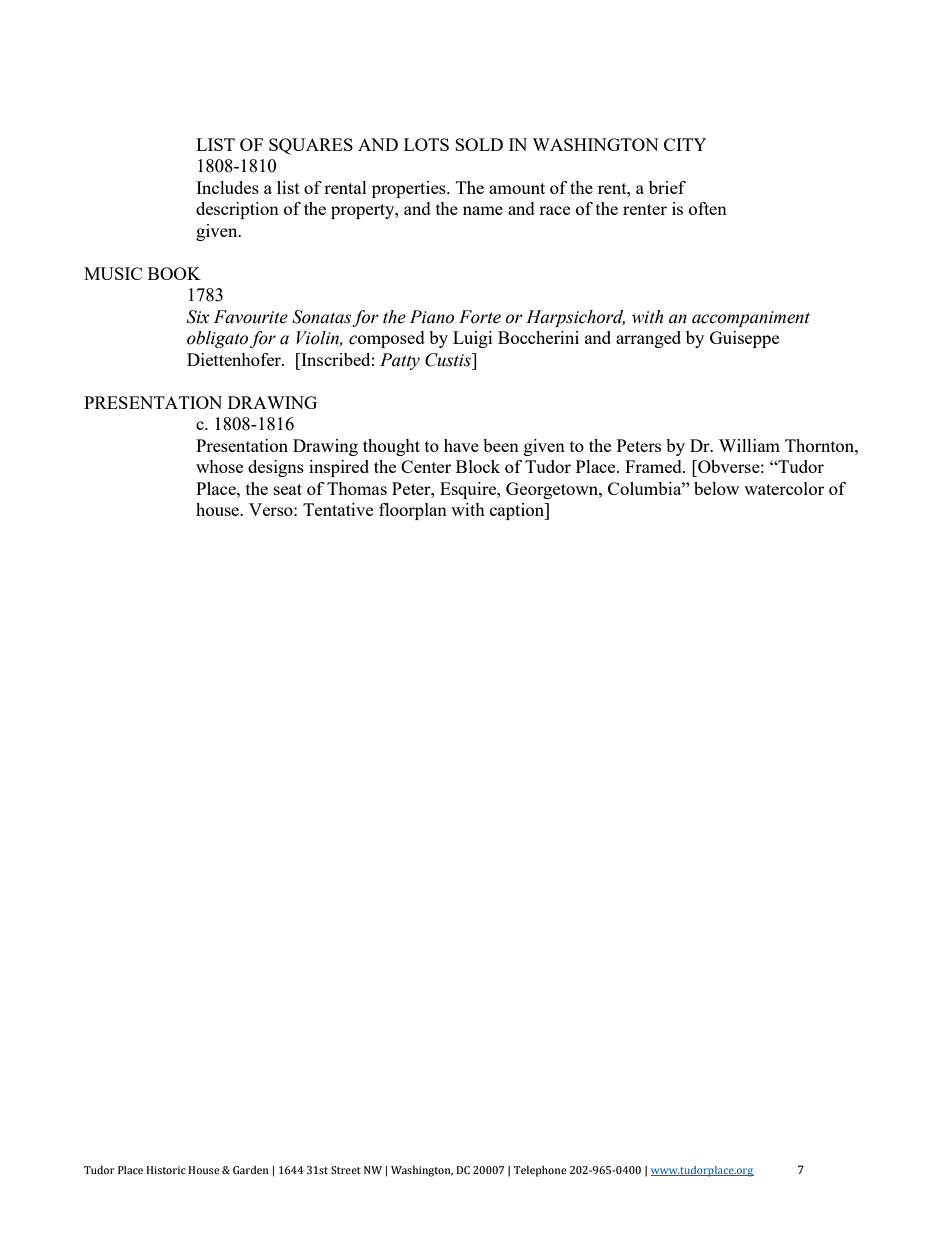 The width and height of the document is (952, 1233). What do you see at coordinates (346, 1170) in the document?
I see `Street` at bounding box center [346, 1170].
